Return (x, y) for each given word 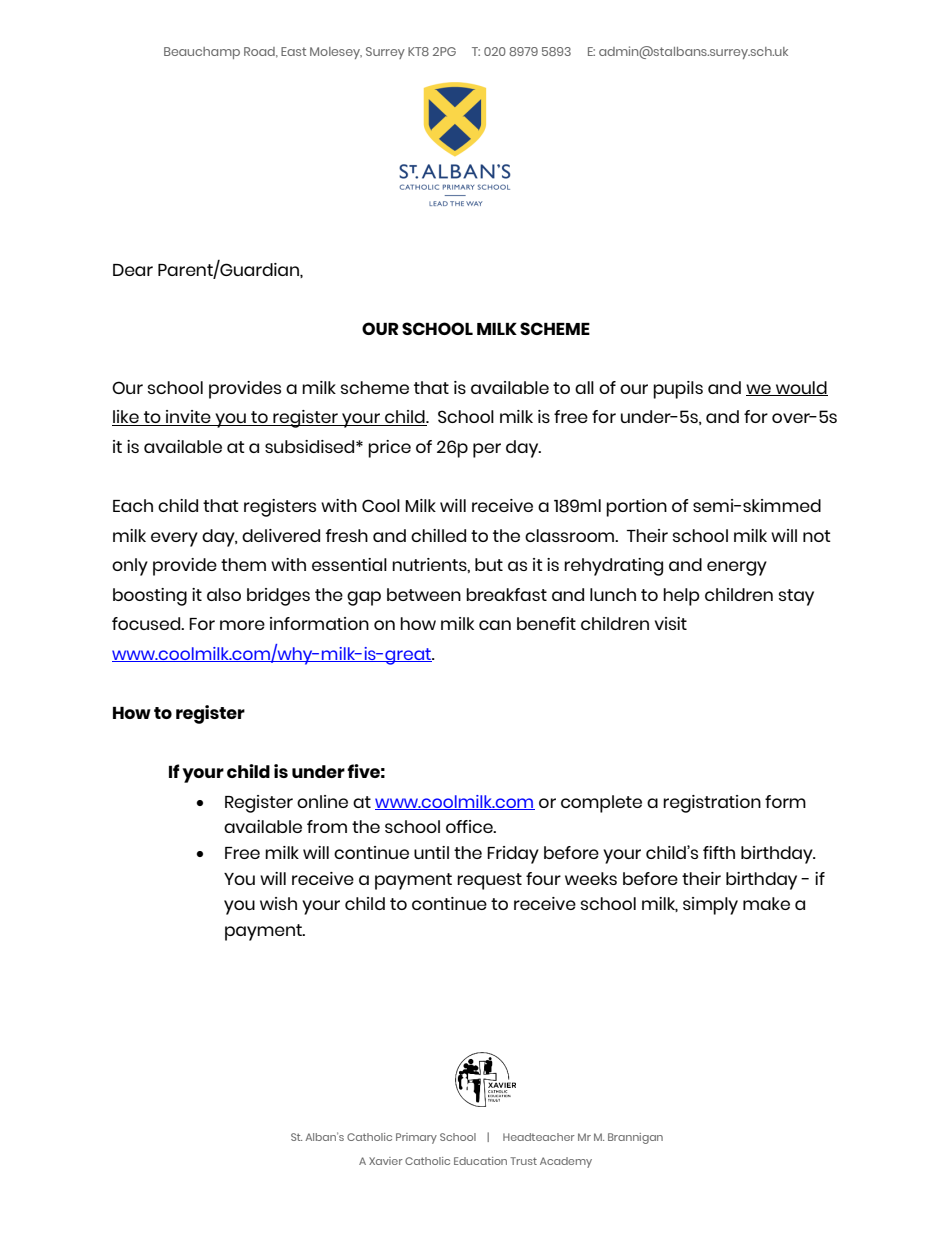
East (293, 51)
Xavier (386, 1161)
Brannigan (635, 1138)
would (801, 388)
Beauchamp (202, 53)
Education (480, 1161)
